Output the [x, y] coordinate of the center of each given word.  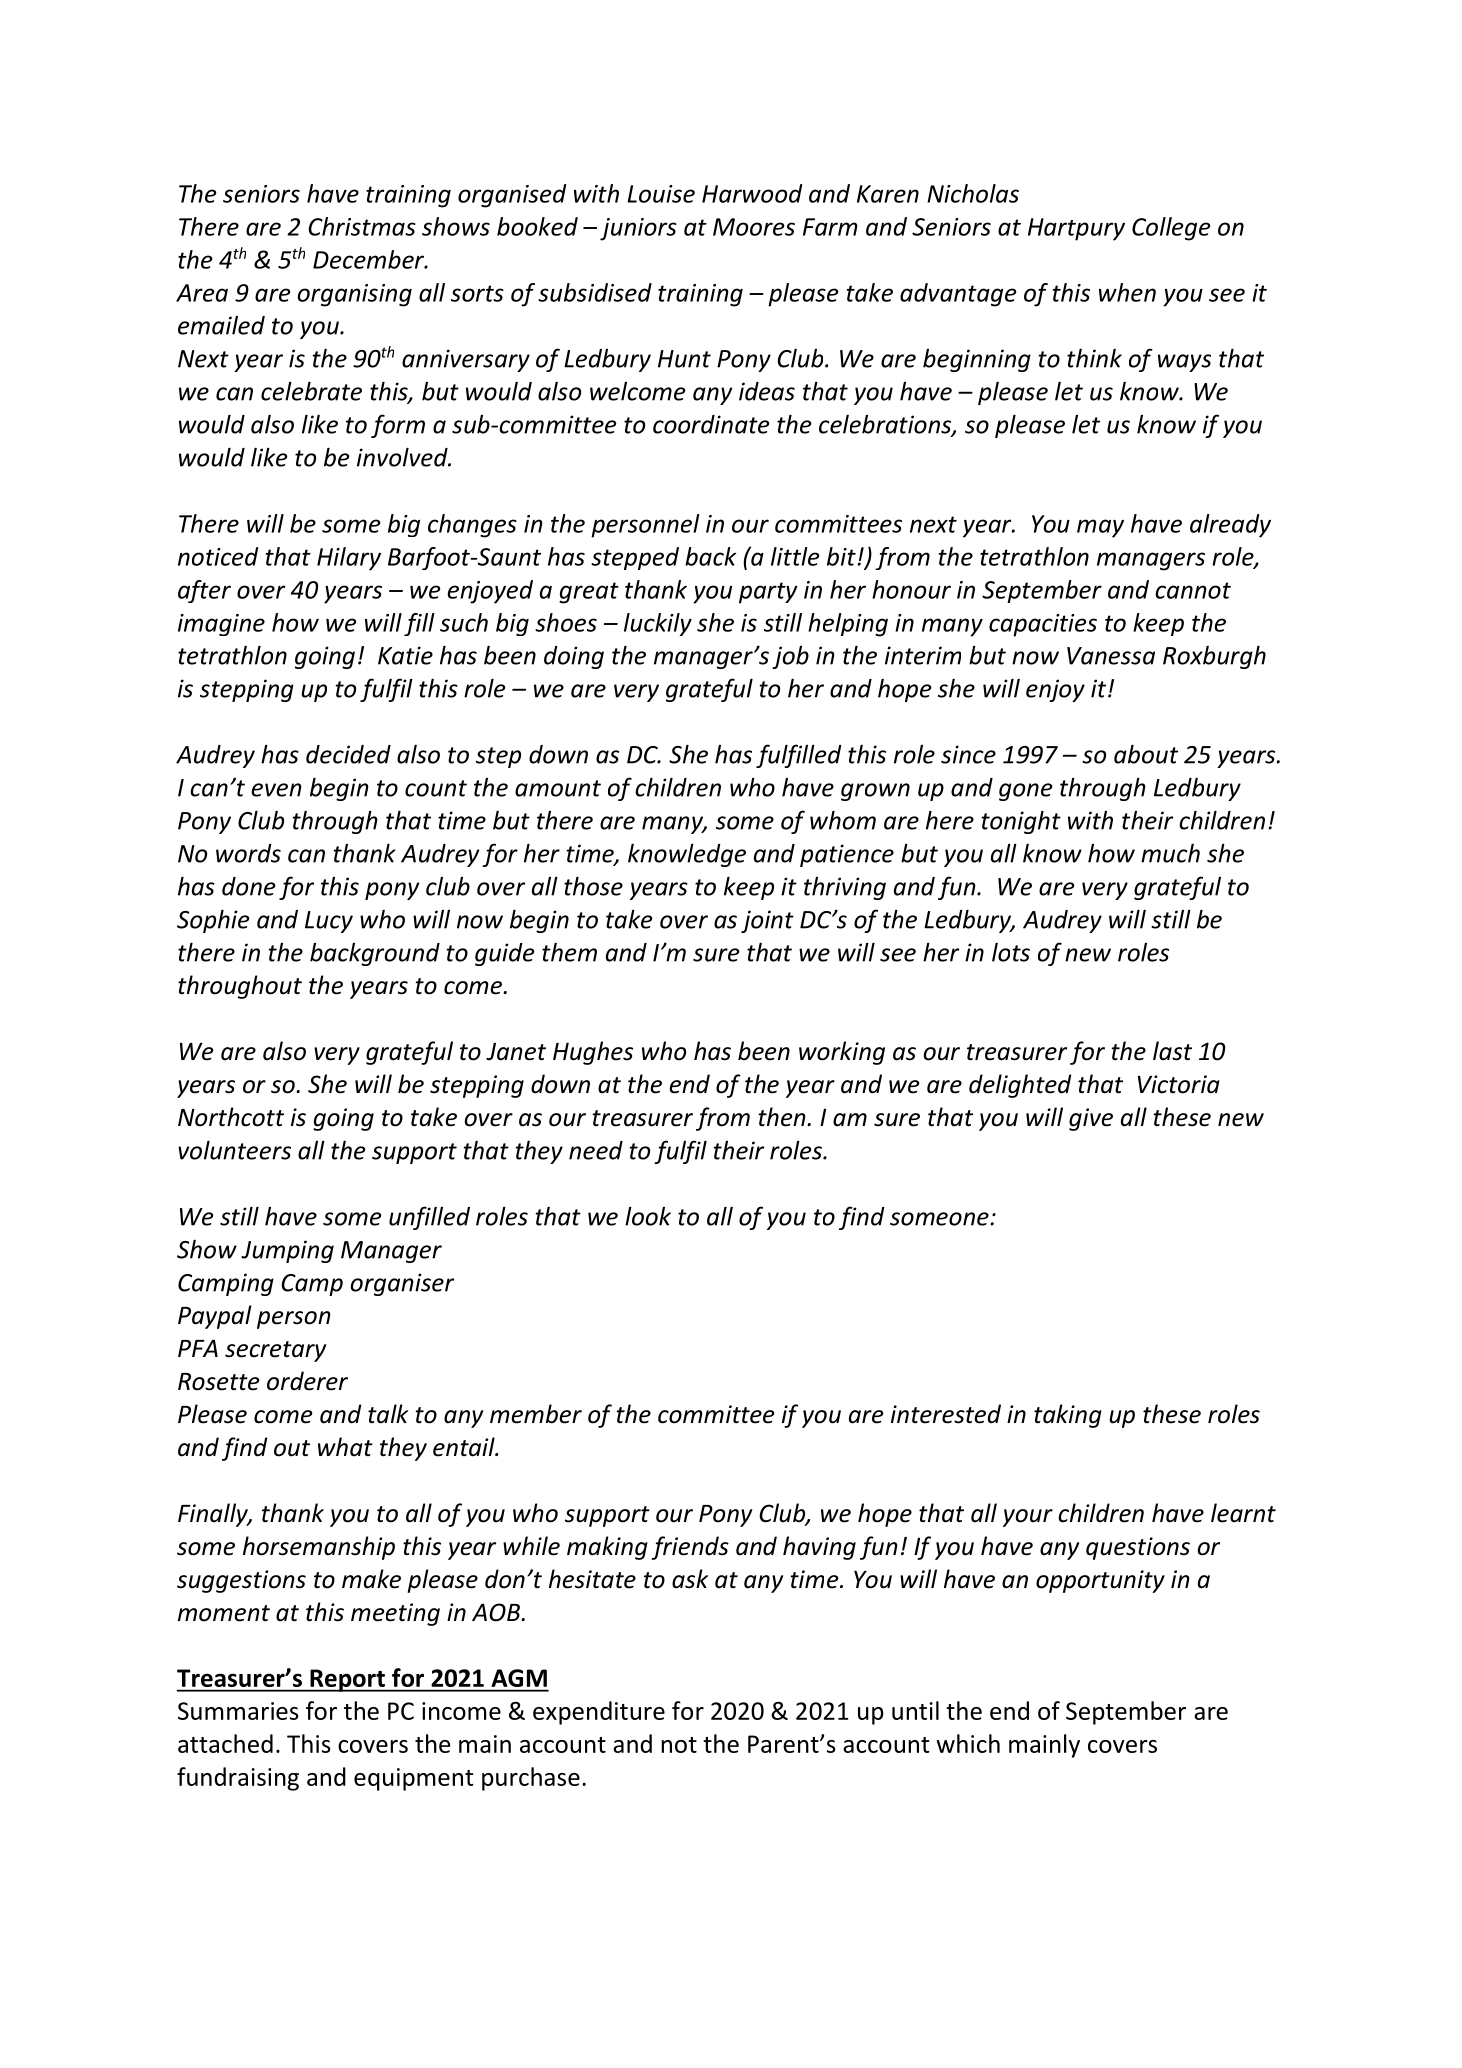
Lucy [329, 922]
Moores [754, 227]
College [1171, 229]
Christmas [362, 226]
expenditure [599, 1713]
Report [347, 1680]
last [1172, 1051]
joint [767, 921]
